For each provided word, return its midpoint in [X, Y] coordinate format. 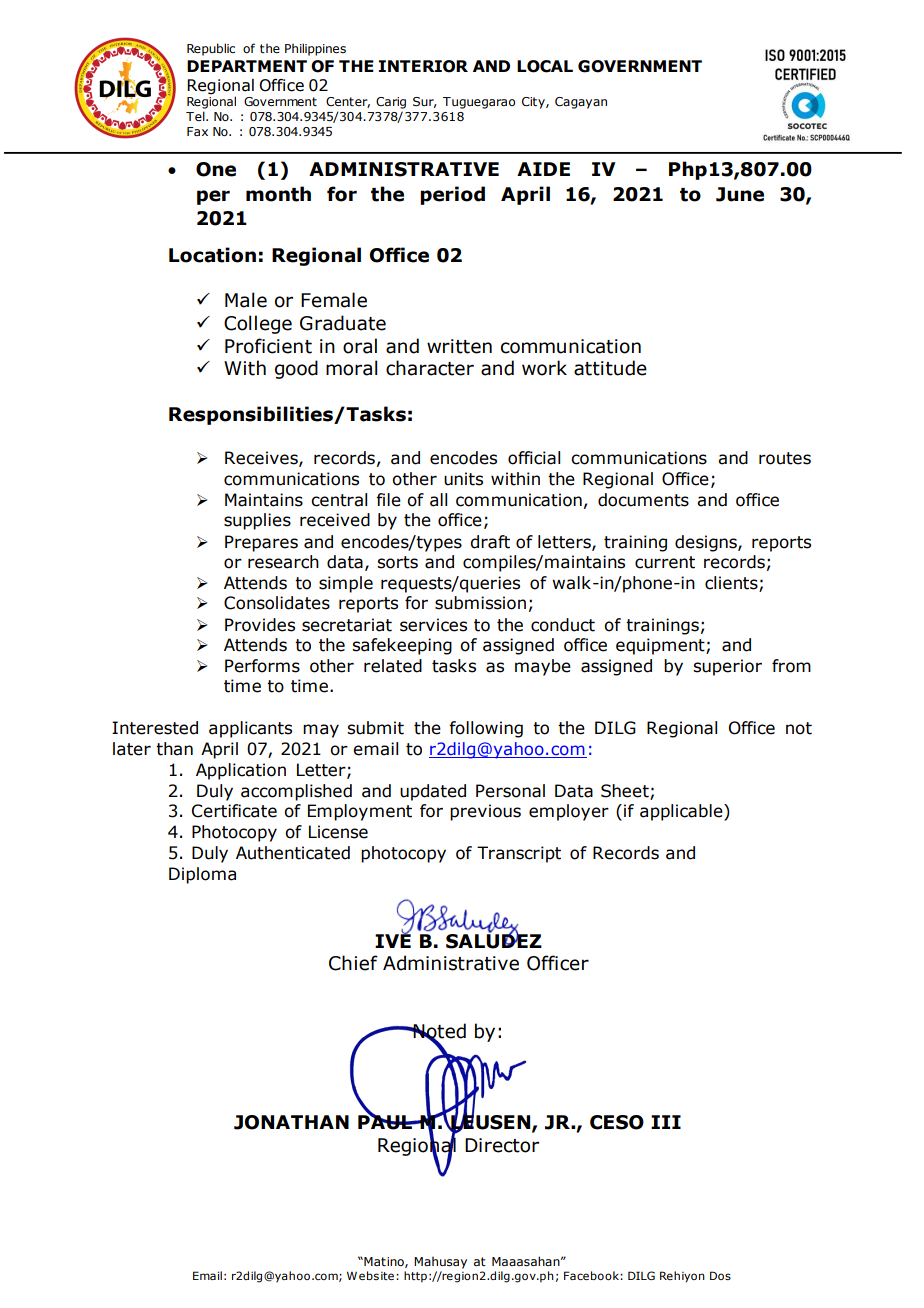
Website [370, 1275]
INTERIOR [423, 66]
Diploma [202, 875]
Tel [196, 116]
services [433, 625]
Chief [353, 963]
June [740, 194]
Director [502, 1145]
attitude [610, 368]
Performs [262, 666]
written [459, 346]
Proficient [268, 346]
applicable [682, 812]
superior [727, 667]
